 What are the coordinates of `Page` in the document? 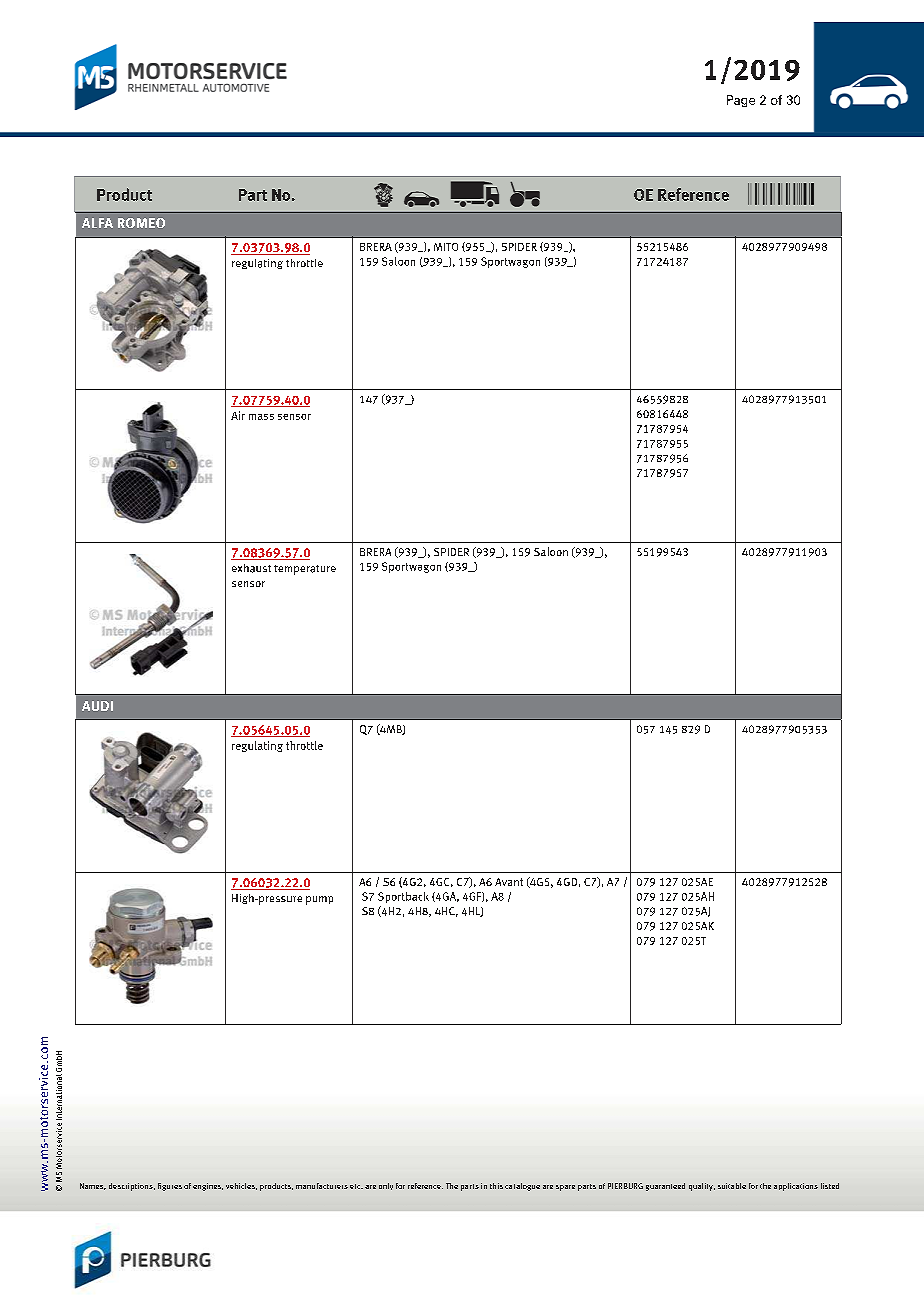 It's located at (741, 101).
